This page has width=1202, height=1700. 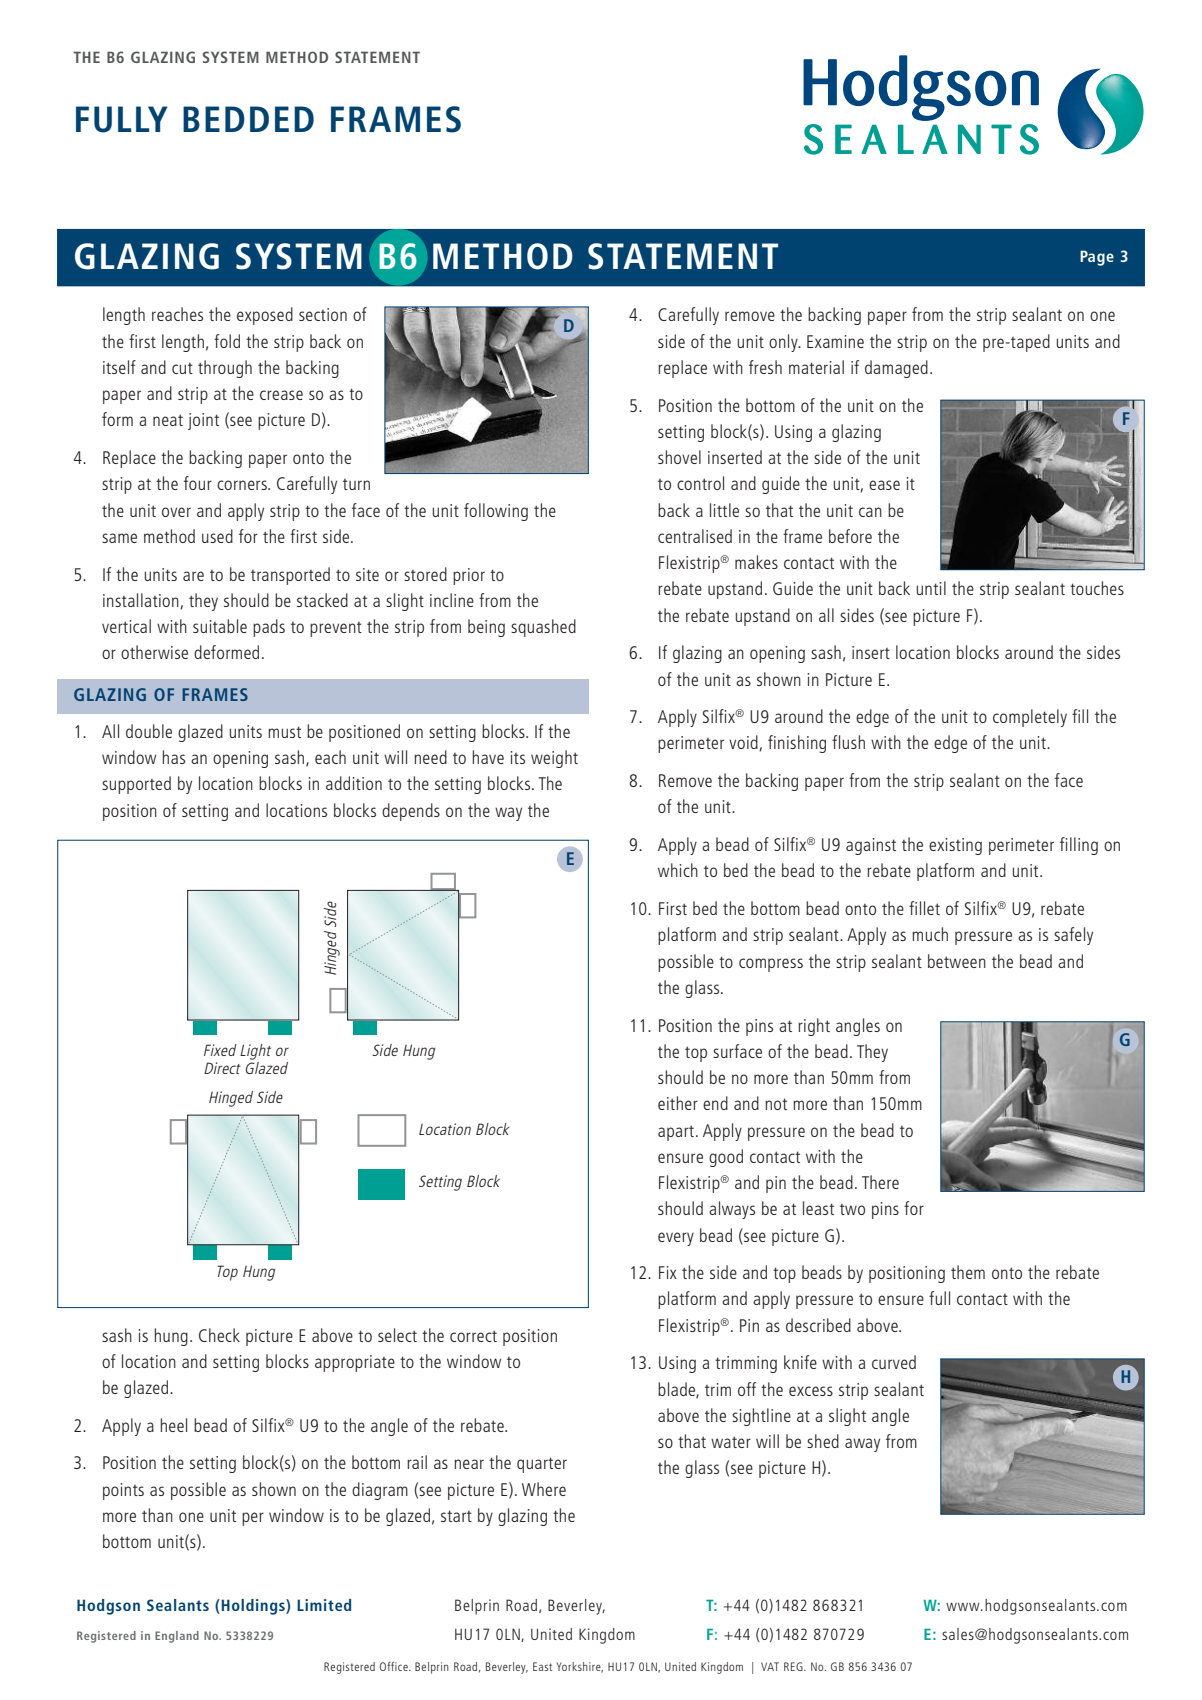 What do you see at coordinates (1097, 258) in the page?
I see `Page` at bounding box center [1097, 258].
